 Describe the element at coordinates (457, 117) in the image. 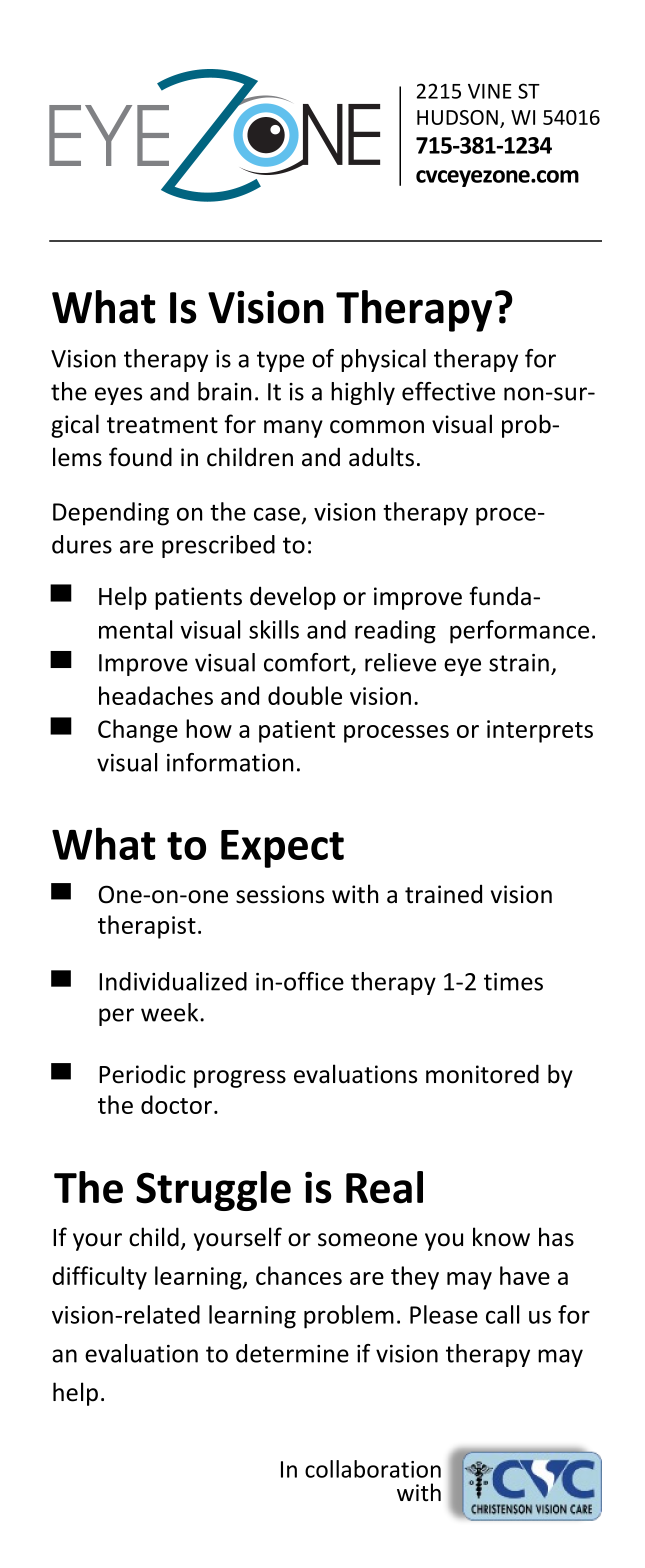

I see `HUDSON` at that location.
